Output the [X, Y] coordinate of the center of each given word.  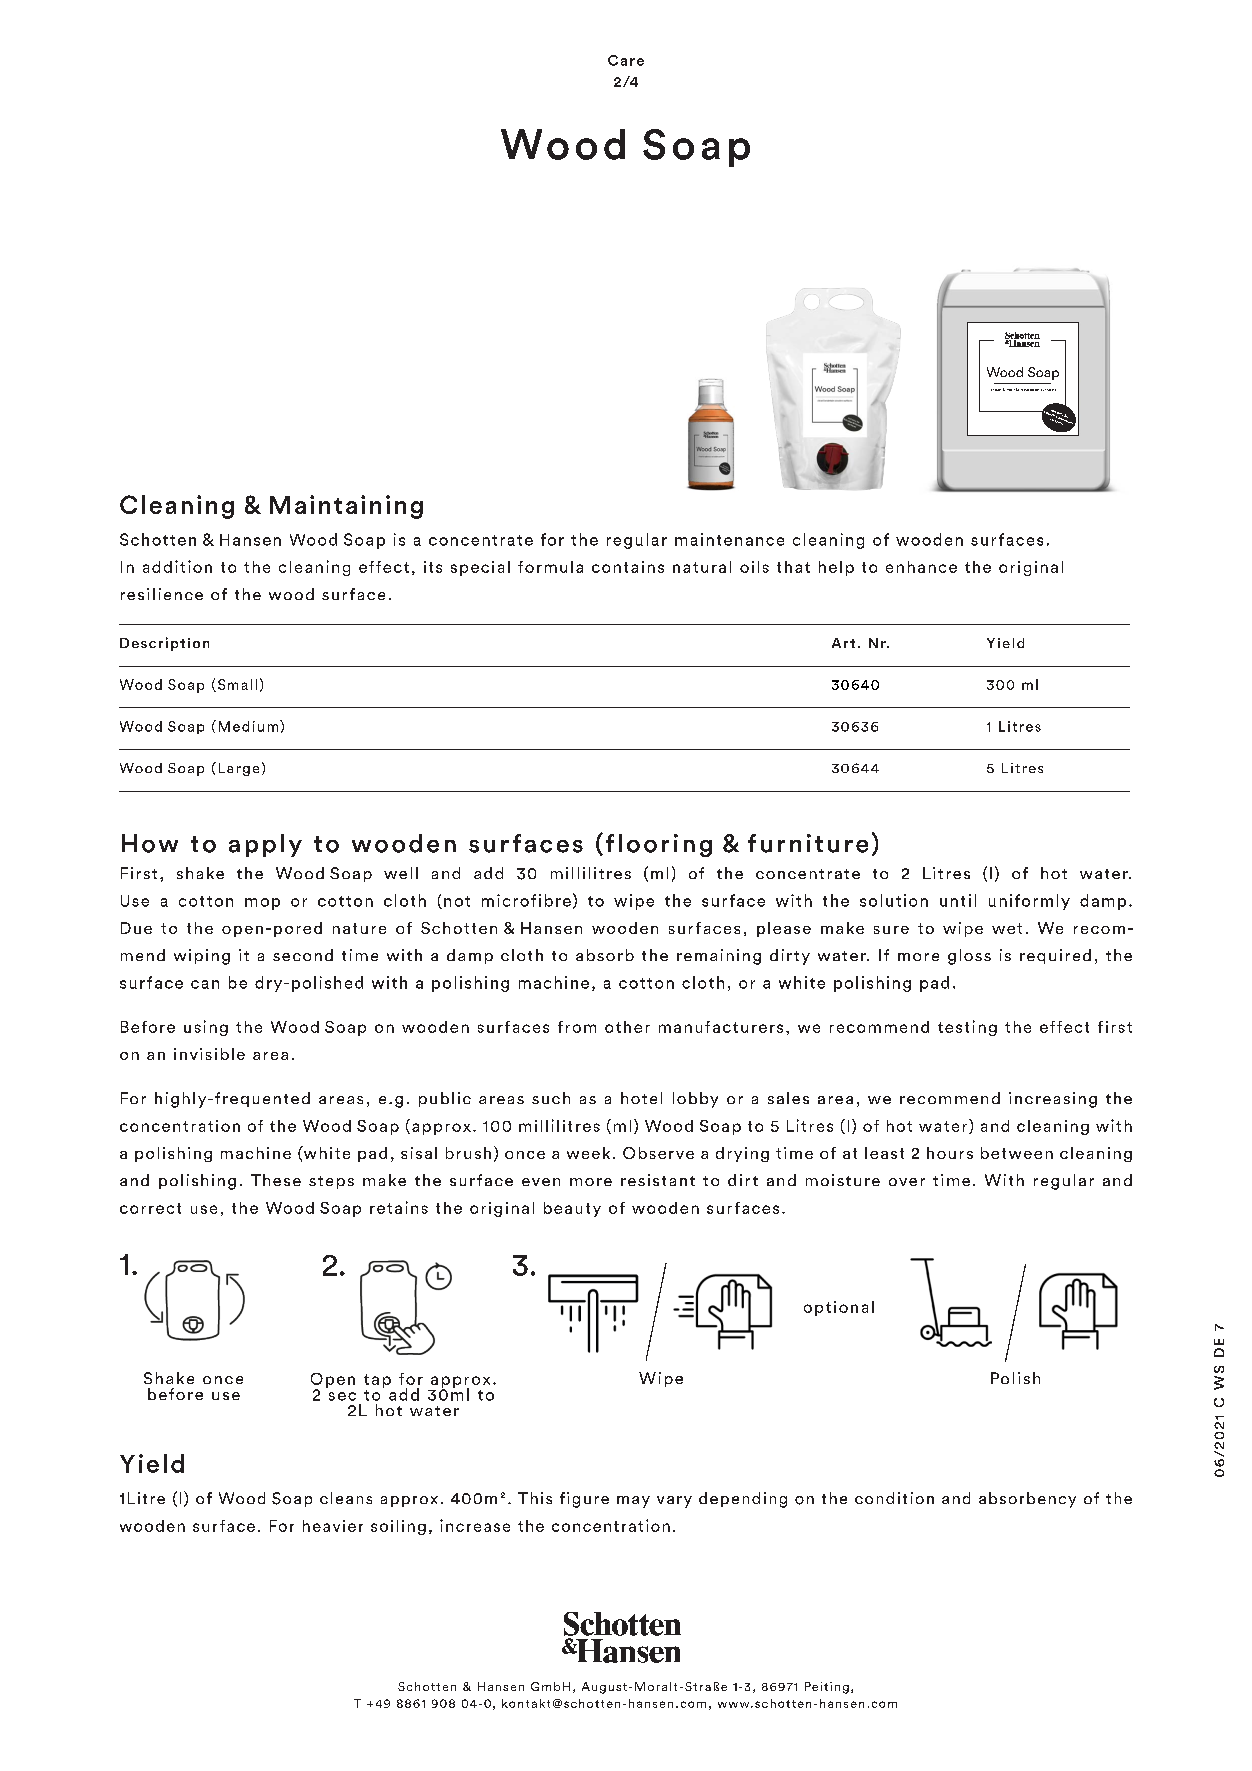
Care [626, 60]
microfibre [526, 900]
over [907, 1182]
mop [262, 904]
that [793, 567]
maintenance [729, 539]
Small [236, 685]
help [836, 568]
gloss [969, 957]
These [276, 1180]
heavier [333, 1526]
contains [628, 567]
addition [177, 566]
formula [550, 567]
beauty [572, 1209]
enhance [921, 567]
